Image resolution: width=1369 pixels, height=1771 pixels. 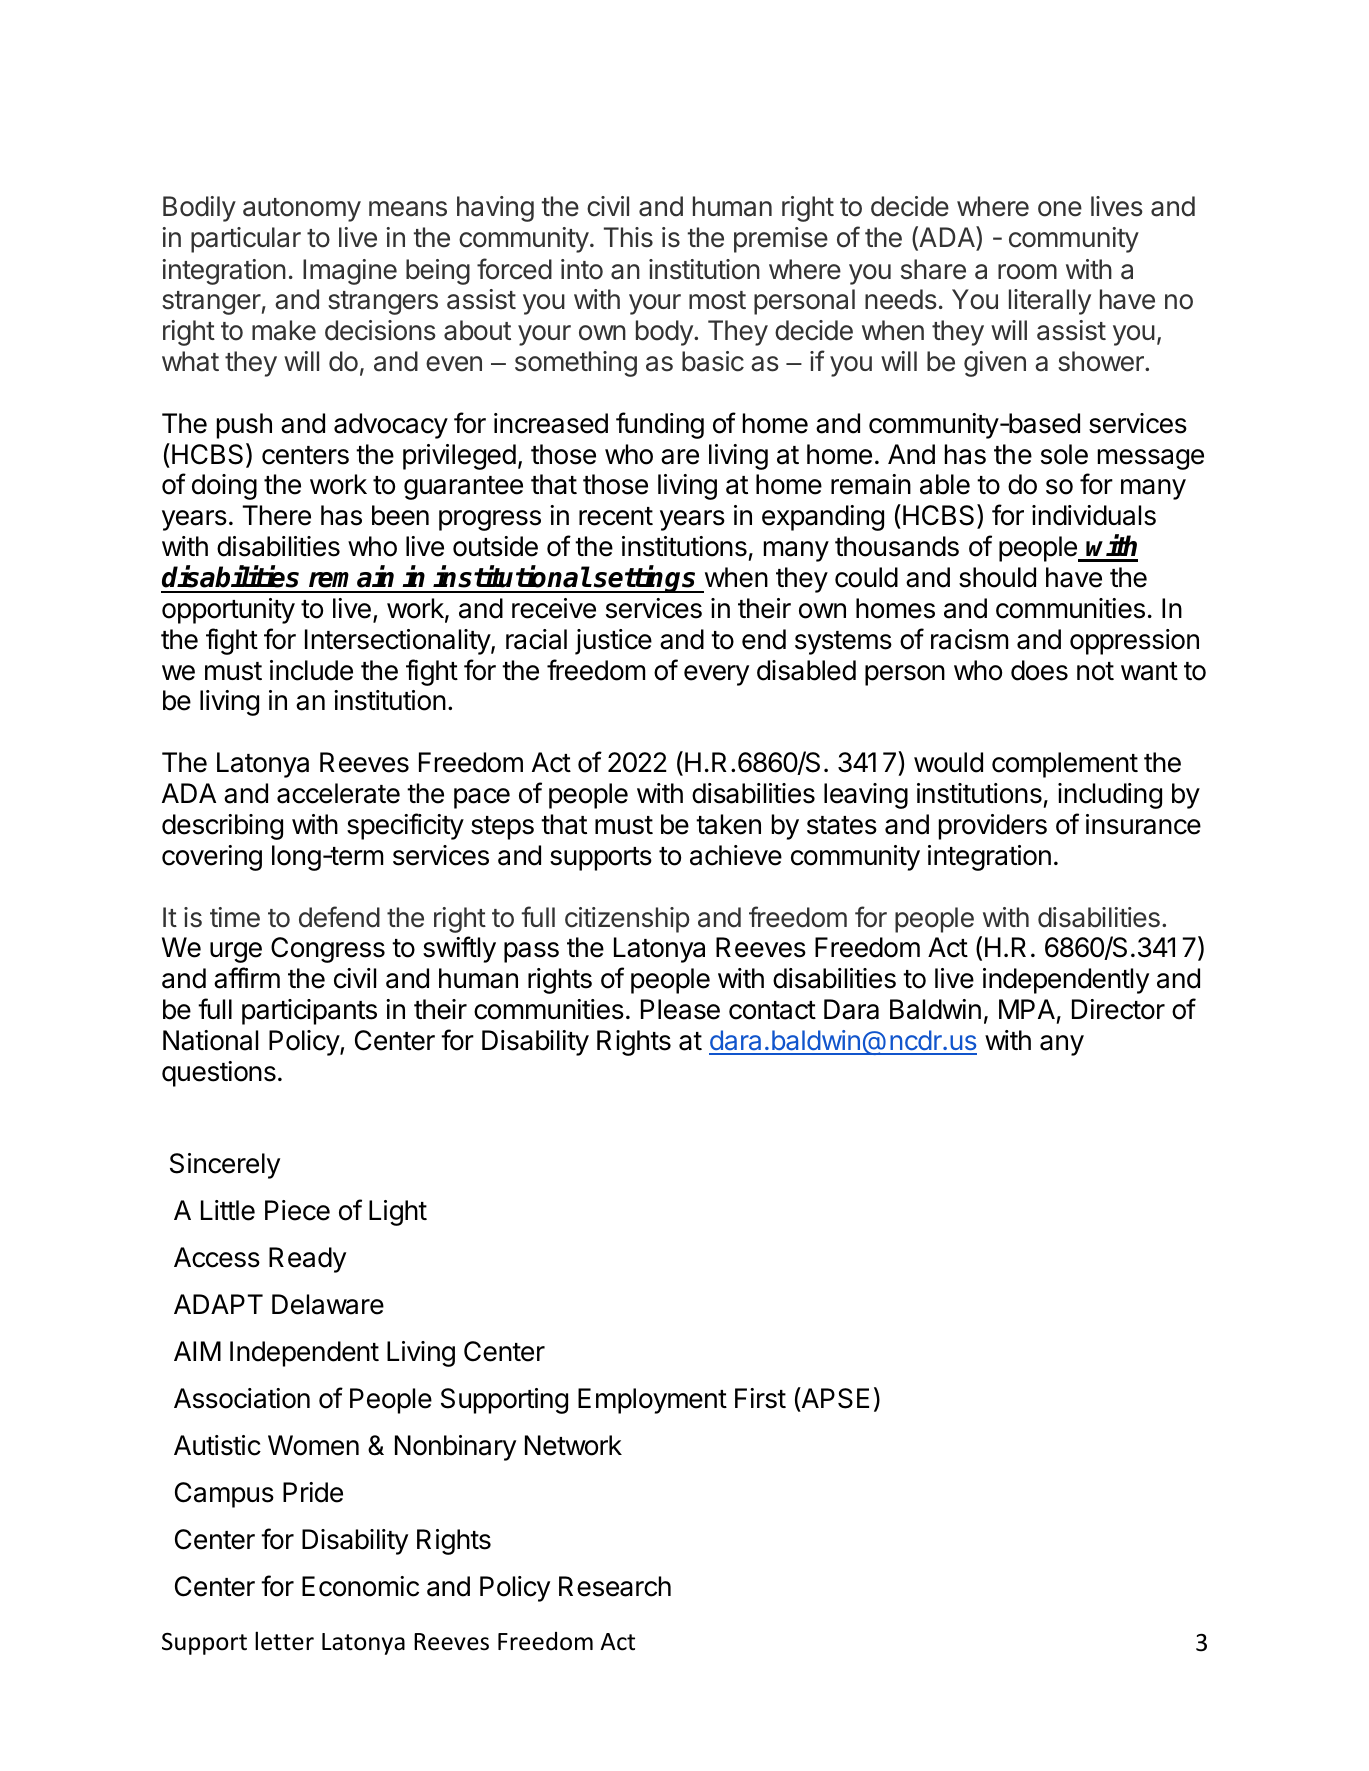 I want to click on individuals, so click(x=1094, y=515).
